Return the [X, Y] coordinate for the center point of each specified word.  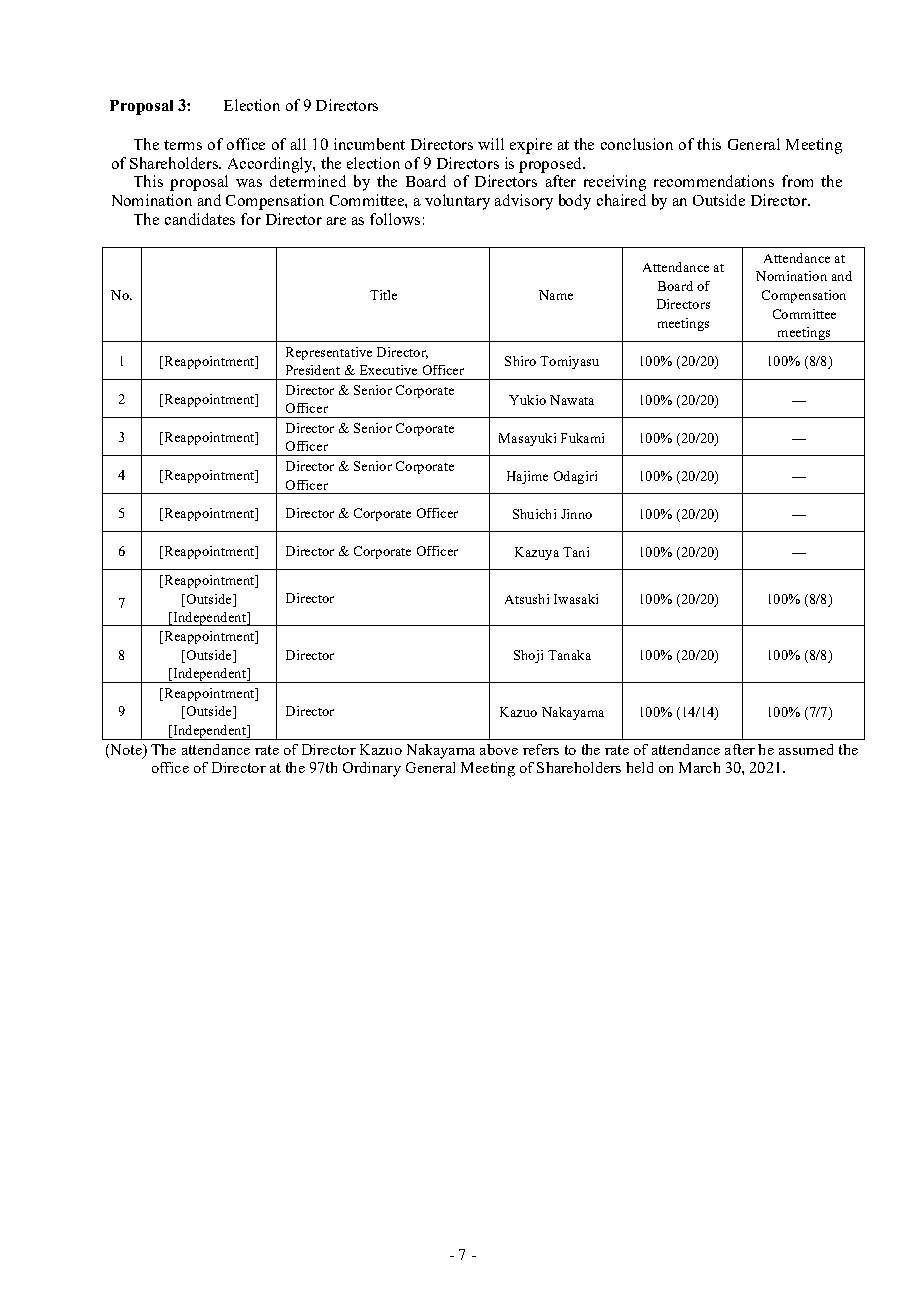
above [499, 749]
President [313, 370]
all [298, 144]
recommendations [714, 181]
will [491, 144]
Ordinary [372, 769]
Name [556, 295]
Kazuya [537, 553]
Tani [576, 552]
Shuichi [534, 514]
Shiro [520, 361]
